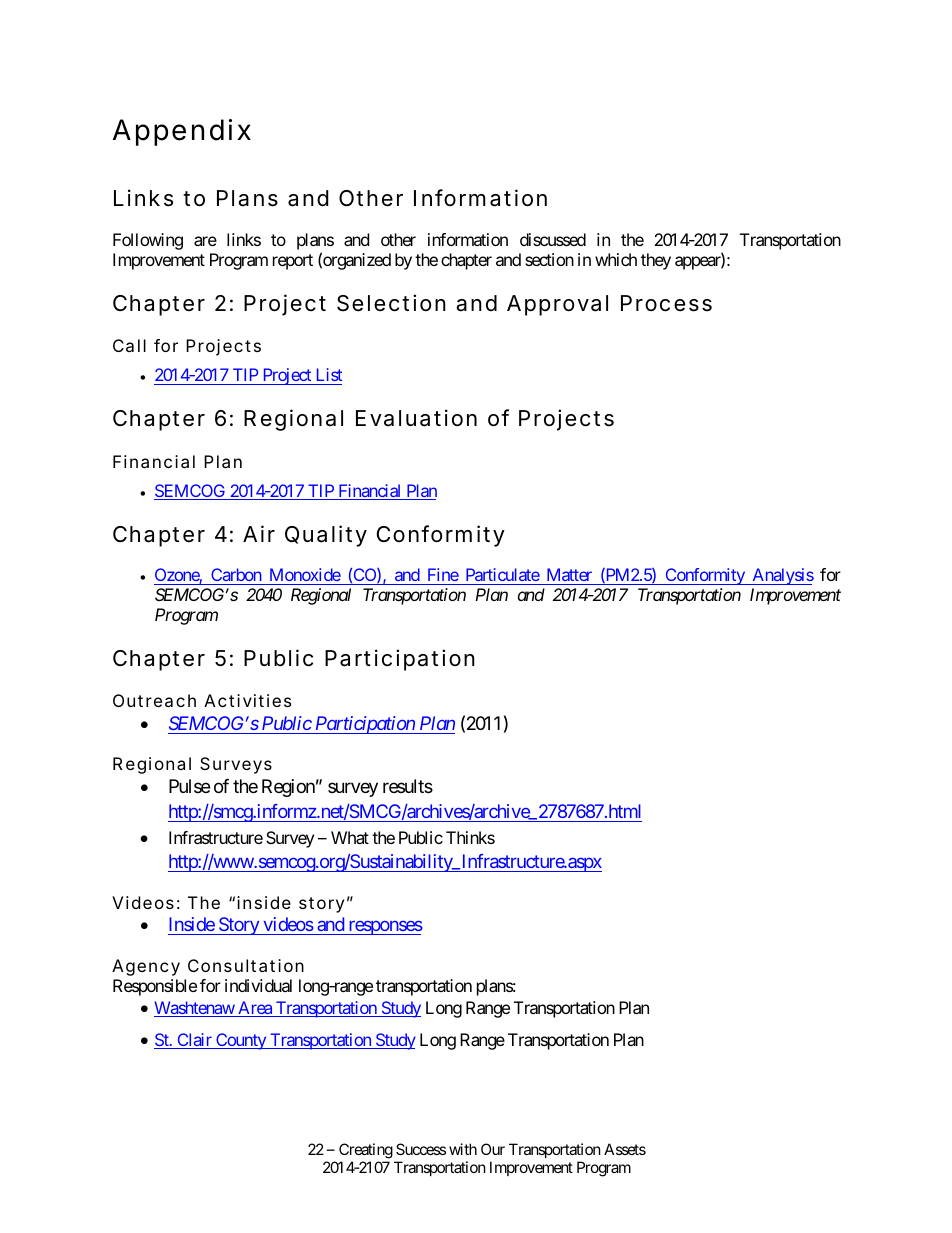  What do you see at coordinates (182, 132) in the screenshot?
I see `Appendix` at bounding box center [182, 132].
